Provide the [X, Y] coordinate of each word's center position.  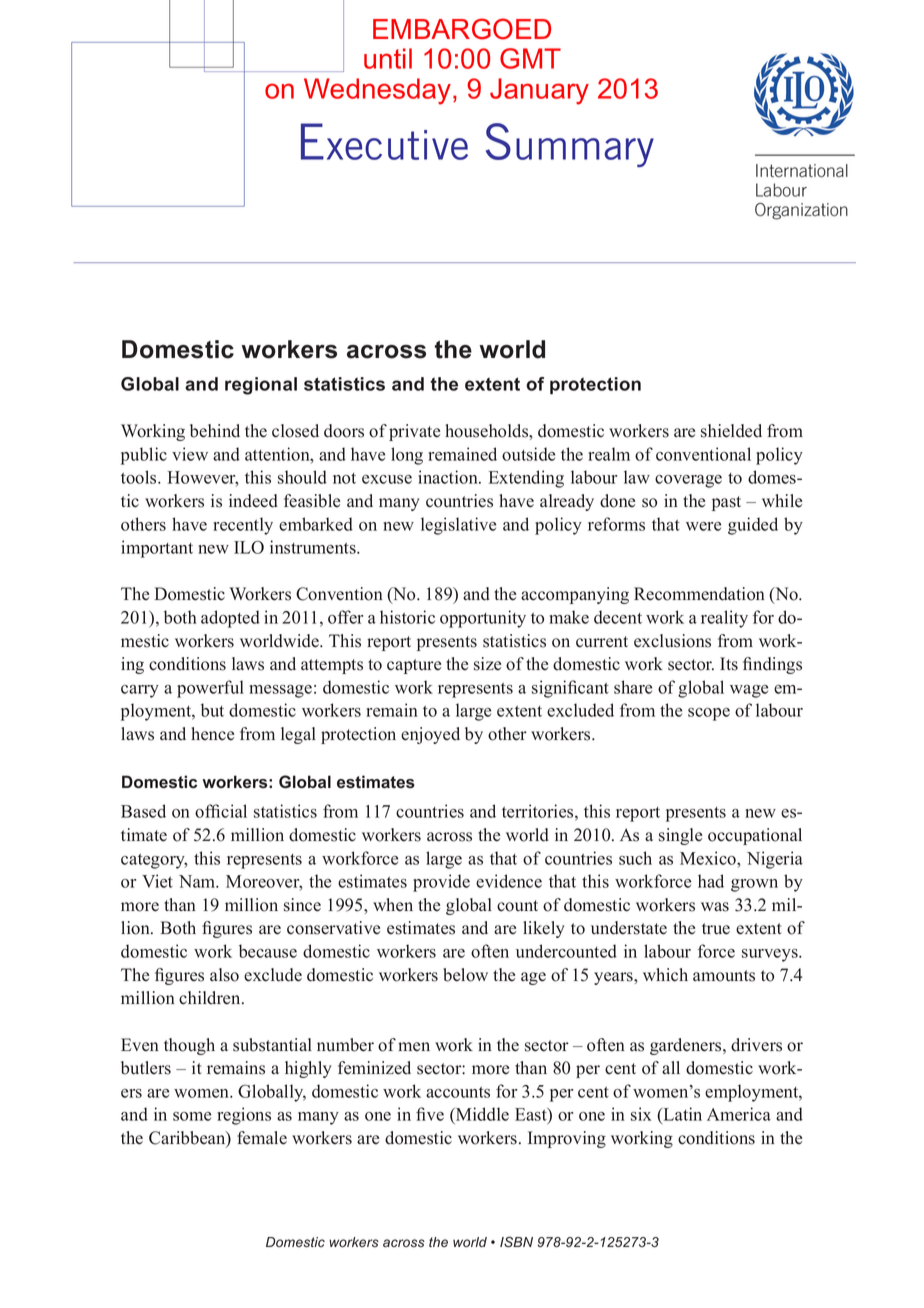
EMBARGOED [462, 29]
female [262, 1138]
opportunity [483, 619]
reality [724, 619]
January [539, 91]
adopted [230, 619]
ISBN [516, 1242]
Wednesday [377, 91]
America [739, 1114]
